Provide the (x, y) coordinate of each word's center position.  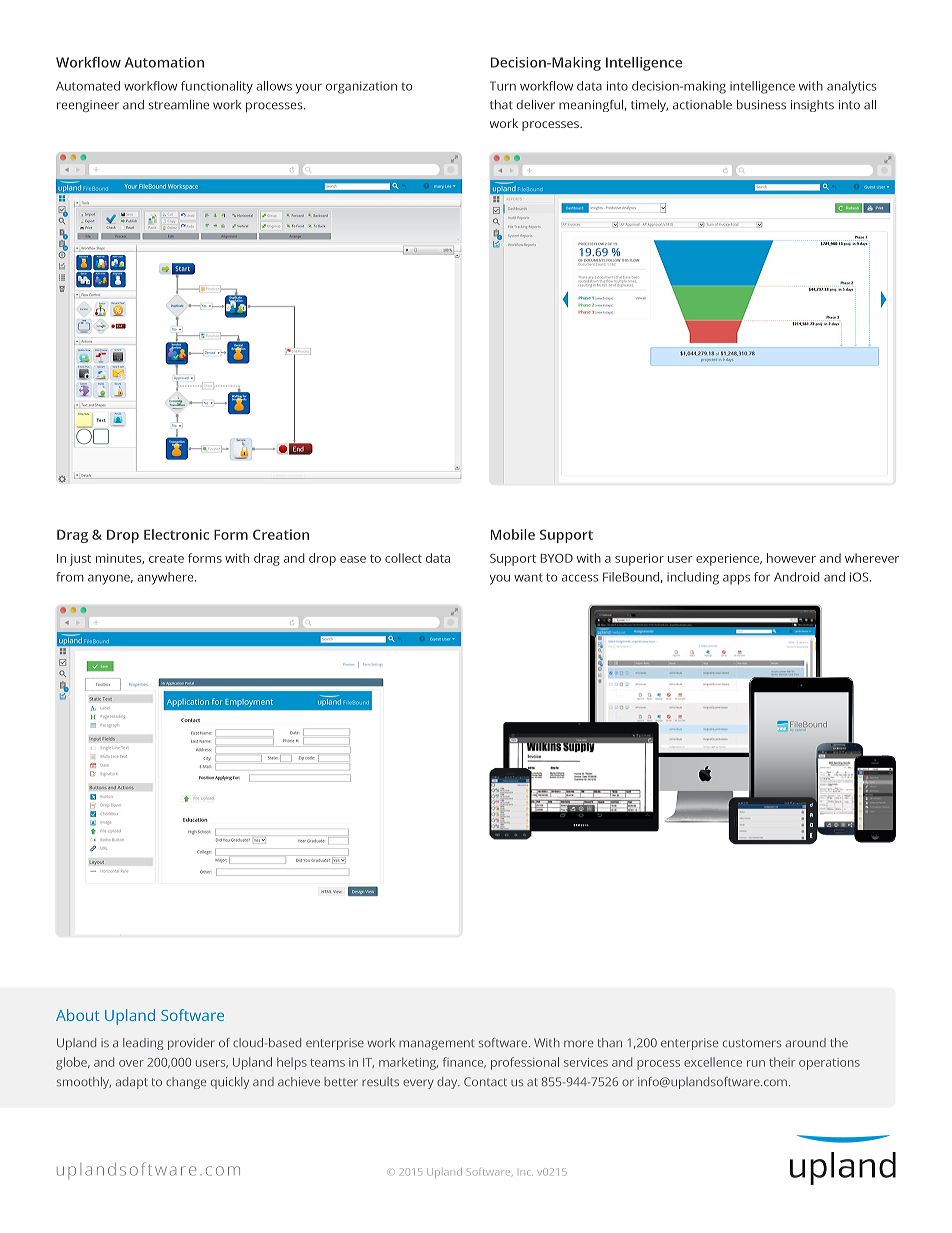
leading (143, 1044)
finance (464, 1062)
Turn (503, 86)
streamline (178, 105)
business (761, 105)
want (528, 577)
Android (797, 577)
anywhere (166, 578)
